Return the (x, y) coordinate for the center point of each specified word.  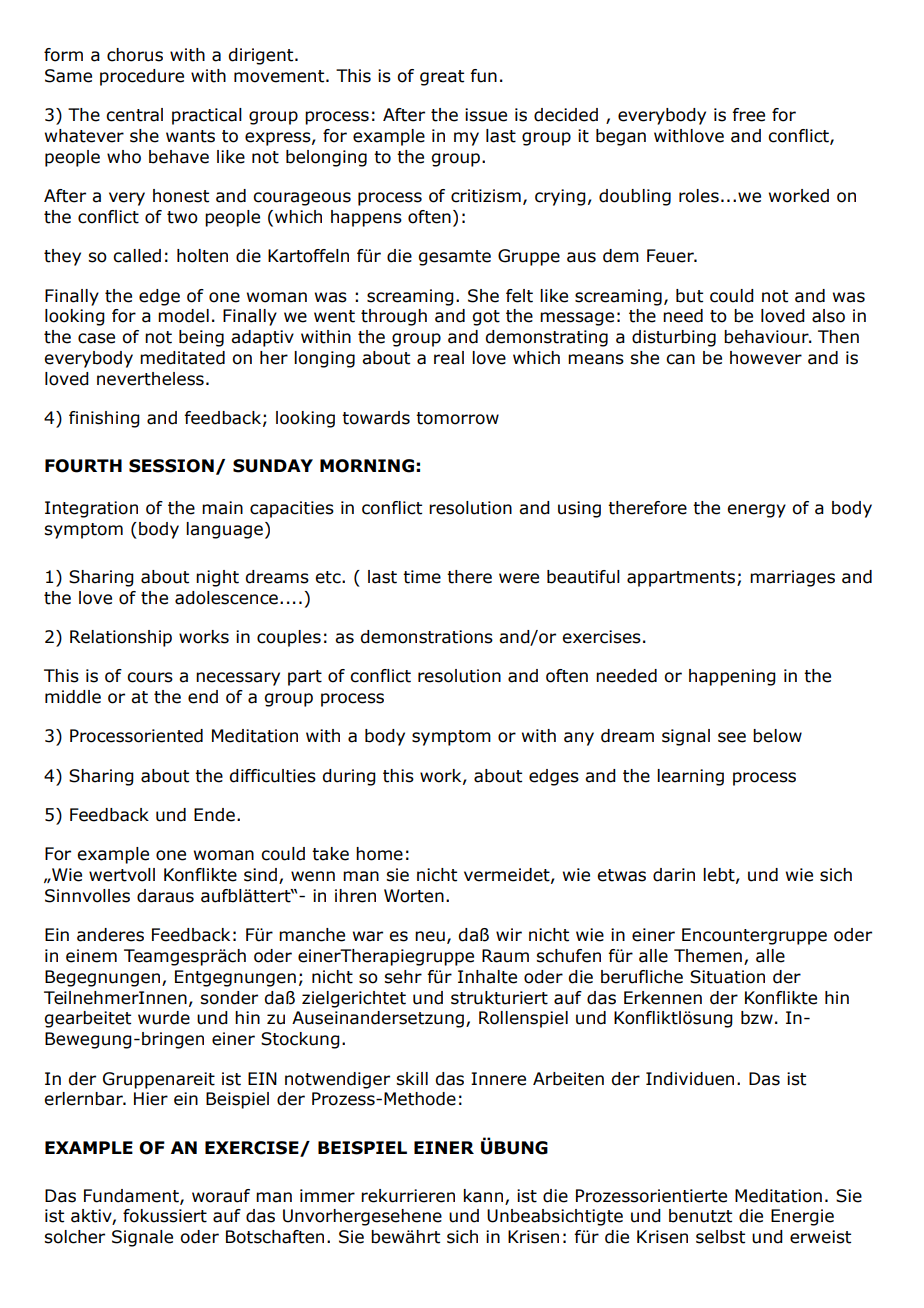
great (442, 78)
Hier (151, 1099)
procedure (142, 77)
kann (483, 1196)
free (748, 115)
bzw (757, 1018)
